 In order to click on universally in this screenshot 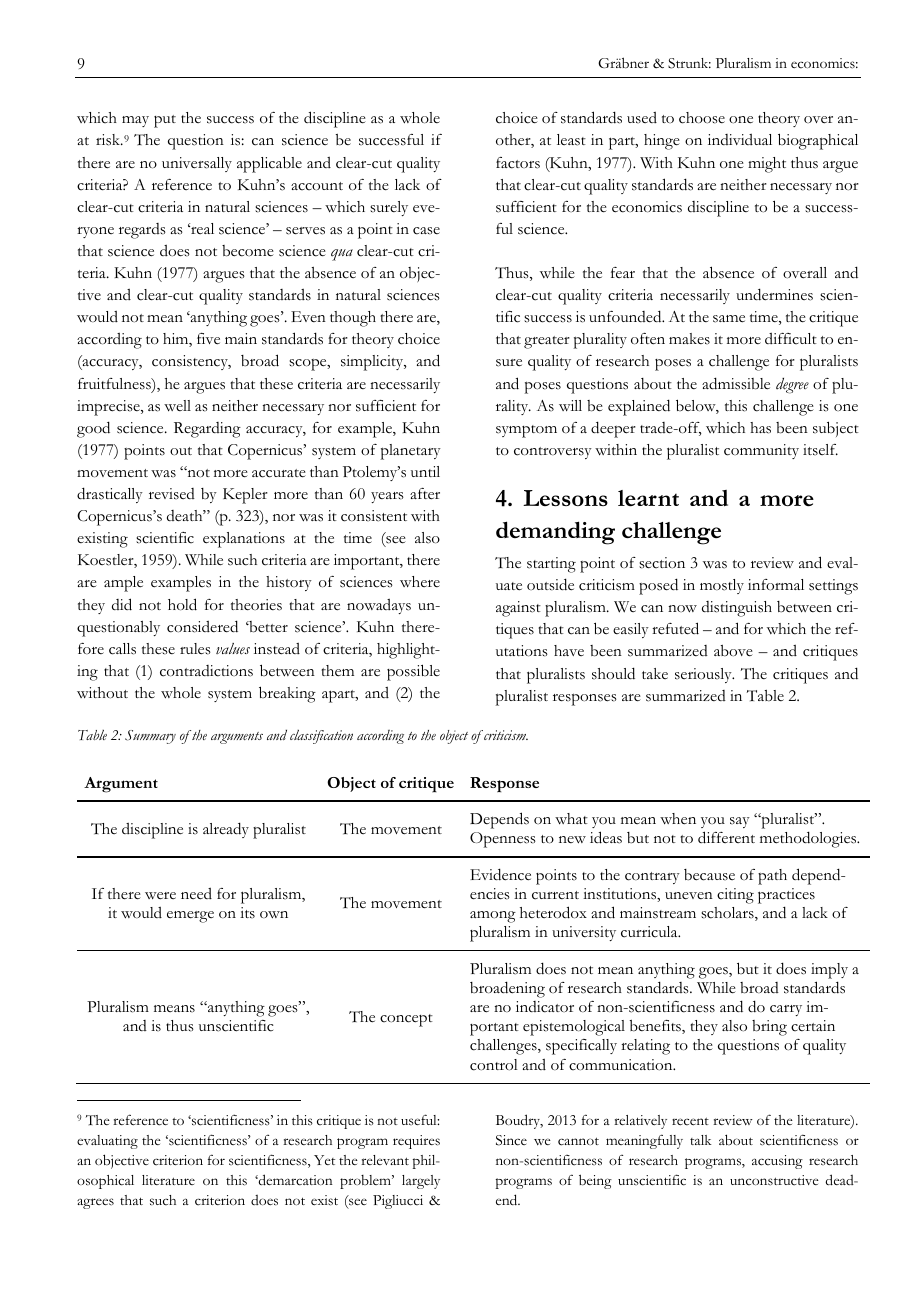, I will do `click(197, 164)`.
